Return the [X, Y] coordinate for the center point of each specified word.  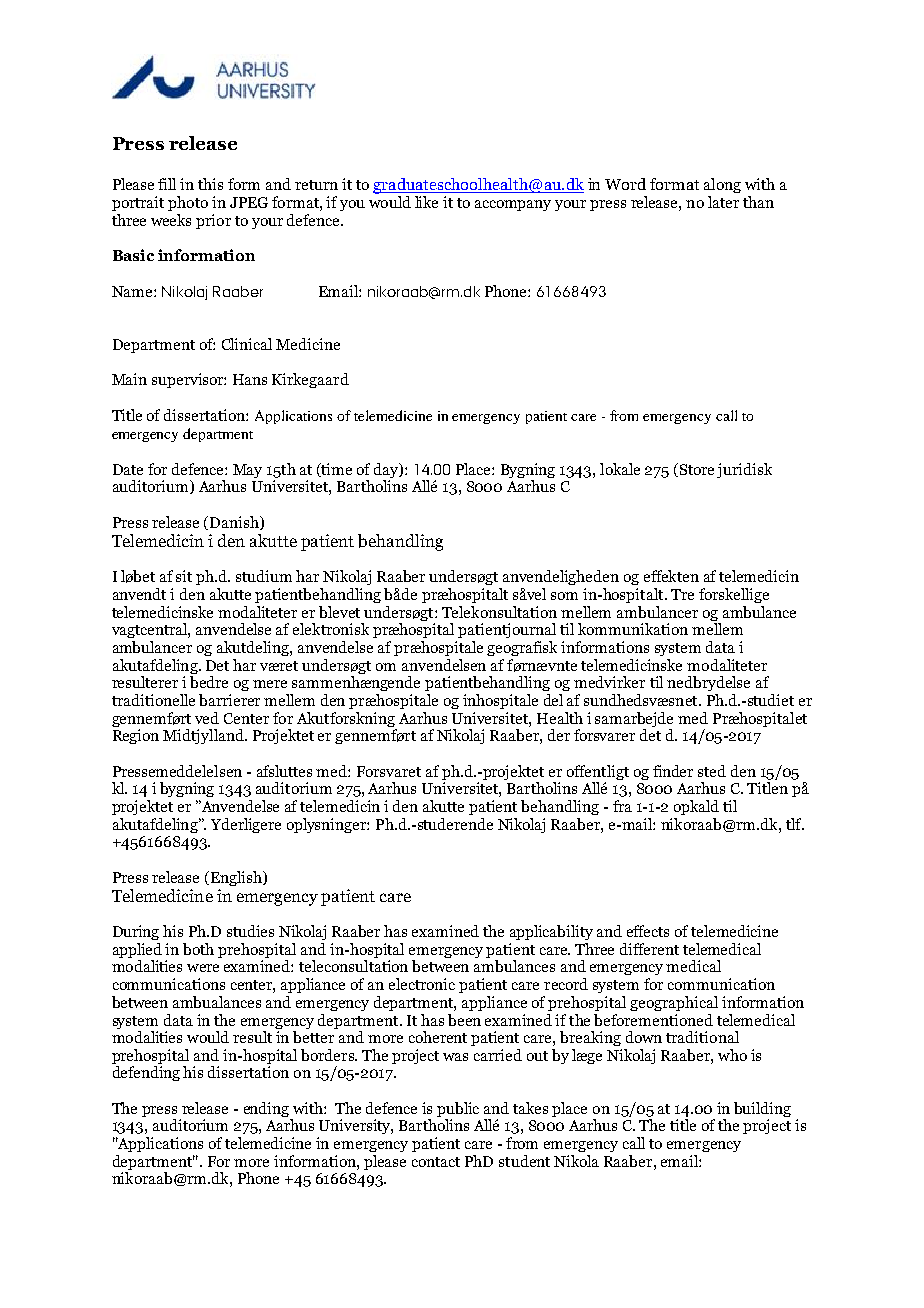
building [762, 1111]
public [458, 1111]
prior [213, 221]
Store [697, 469]
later [723, 202]
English [236, 878]
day [387, 472]
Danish [235, 523]
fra [622, 806]
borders [328, 1055]
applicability [551, 932]
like [426, 202]
